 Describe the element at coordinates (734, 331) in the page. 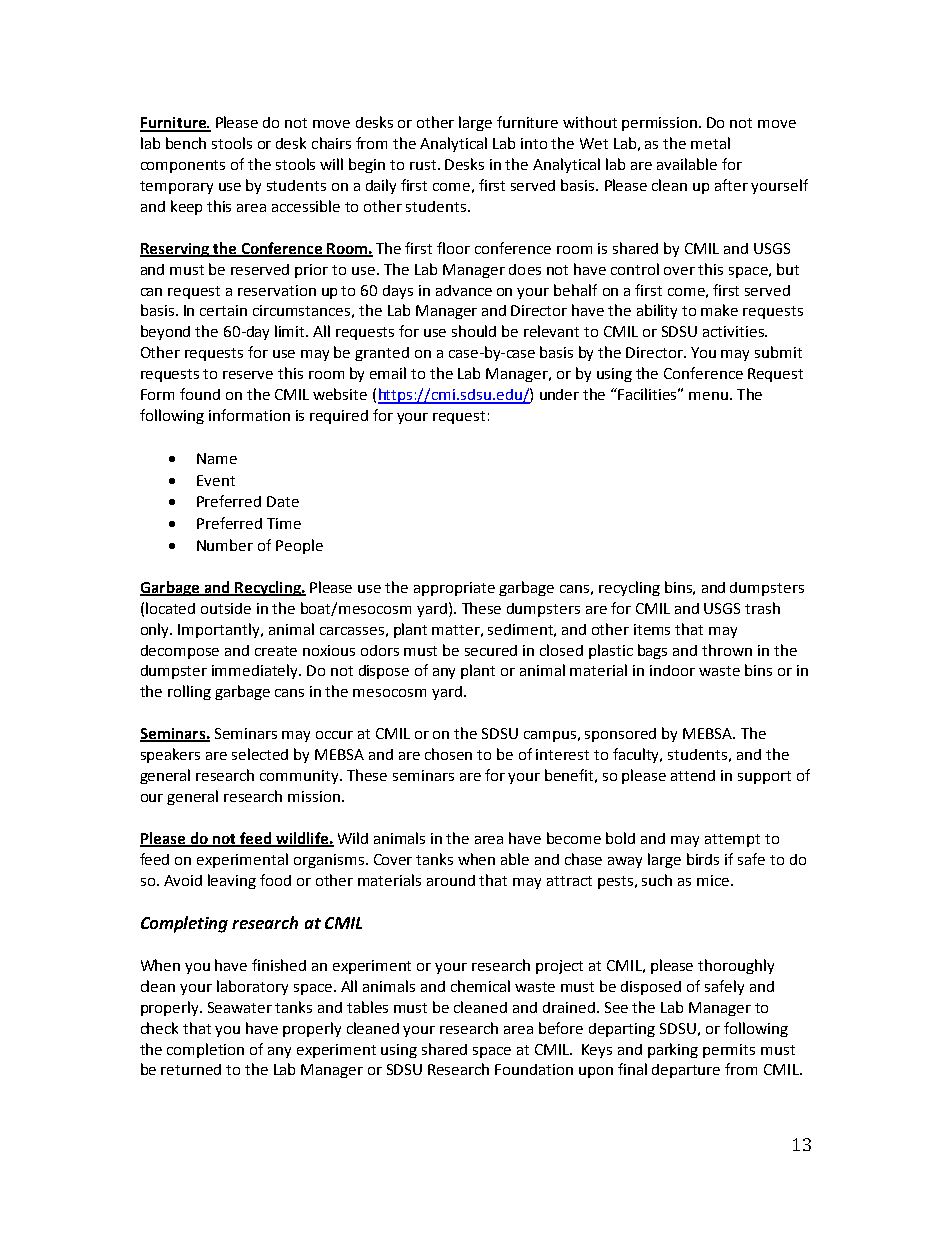

I see `activities` at that location.
